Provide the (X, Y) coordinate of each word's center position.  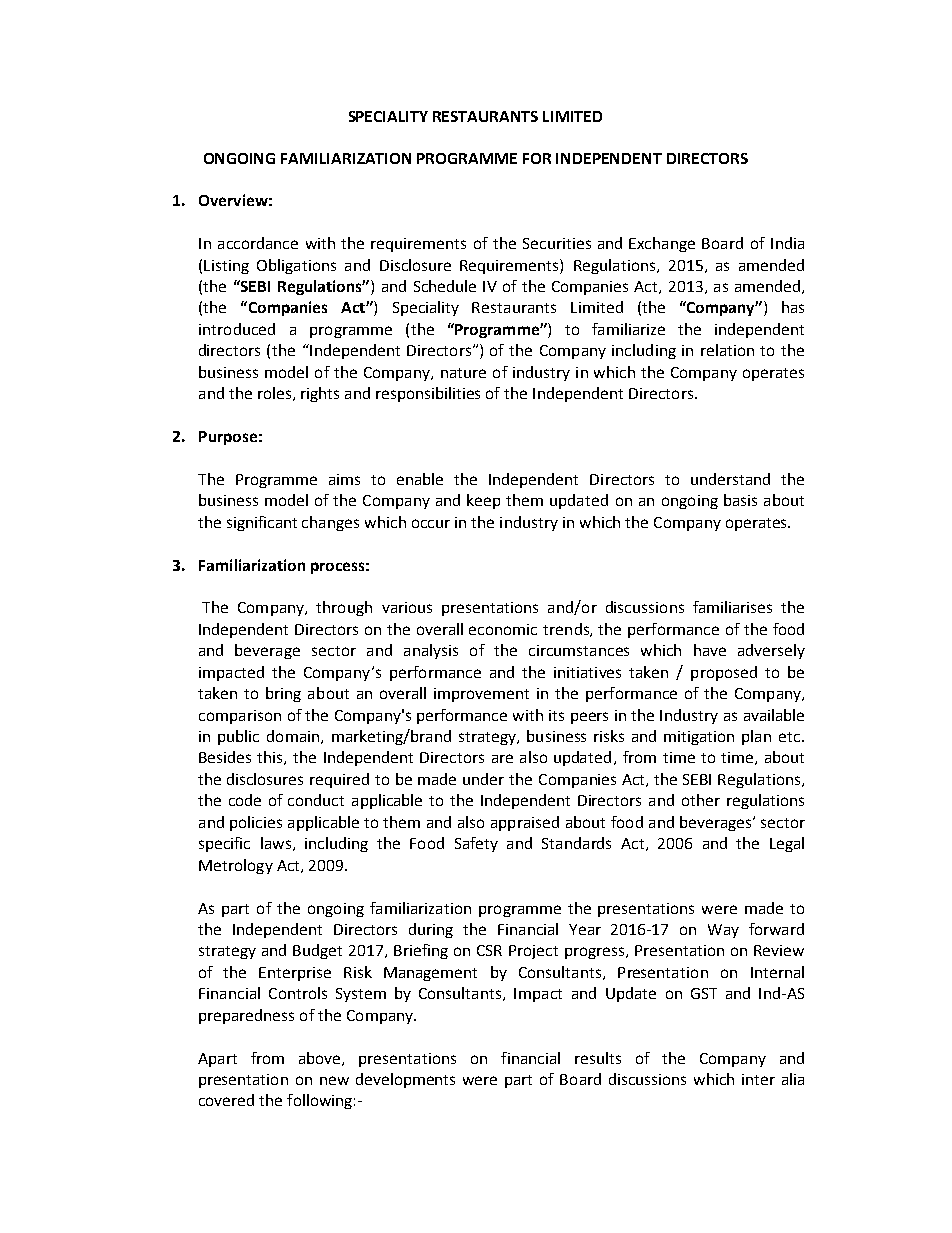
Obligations (296, 266)
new (334, 1080)
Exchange (662, 244)
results (598, 1058)
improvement (481, 695)
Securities (557, 243)
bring (283, 694)
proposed (724, 673)
